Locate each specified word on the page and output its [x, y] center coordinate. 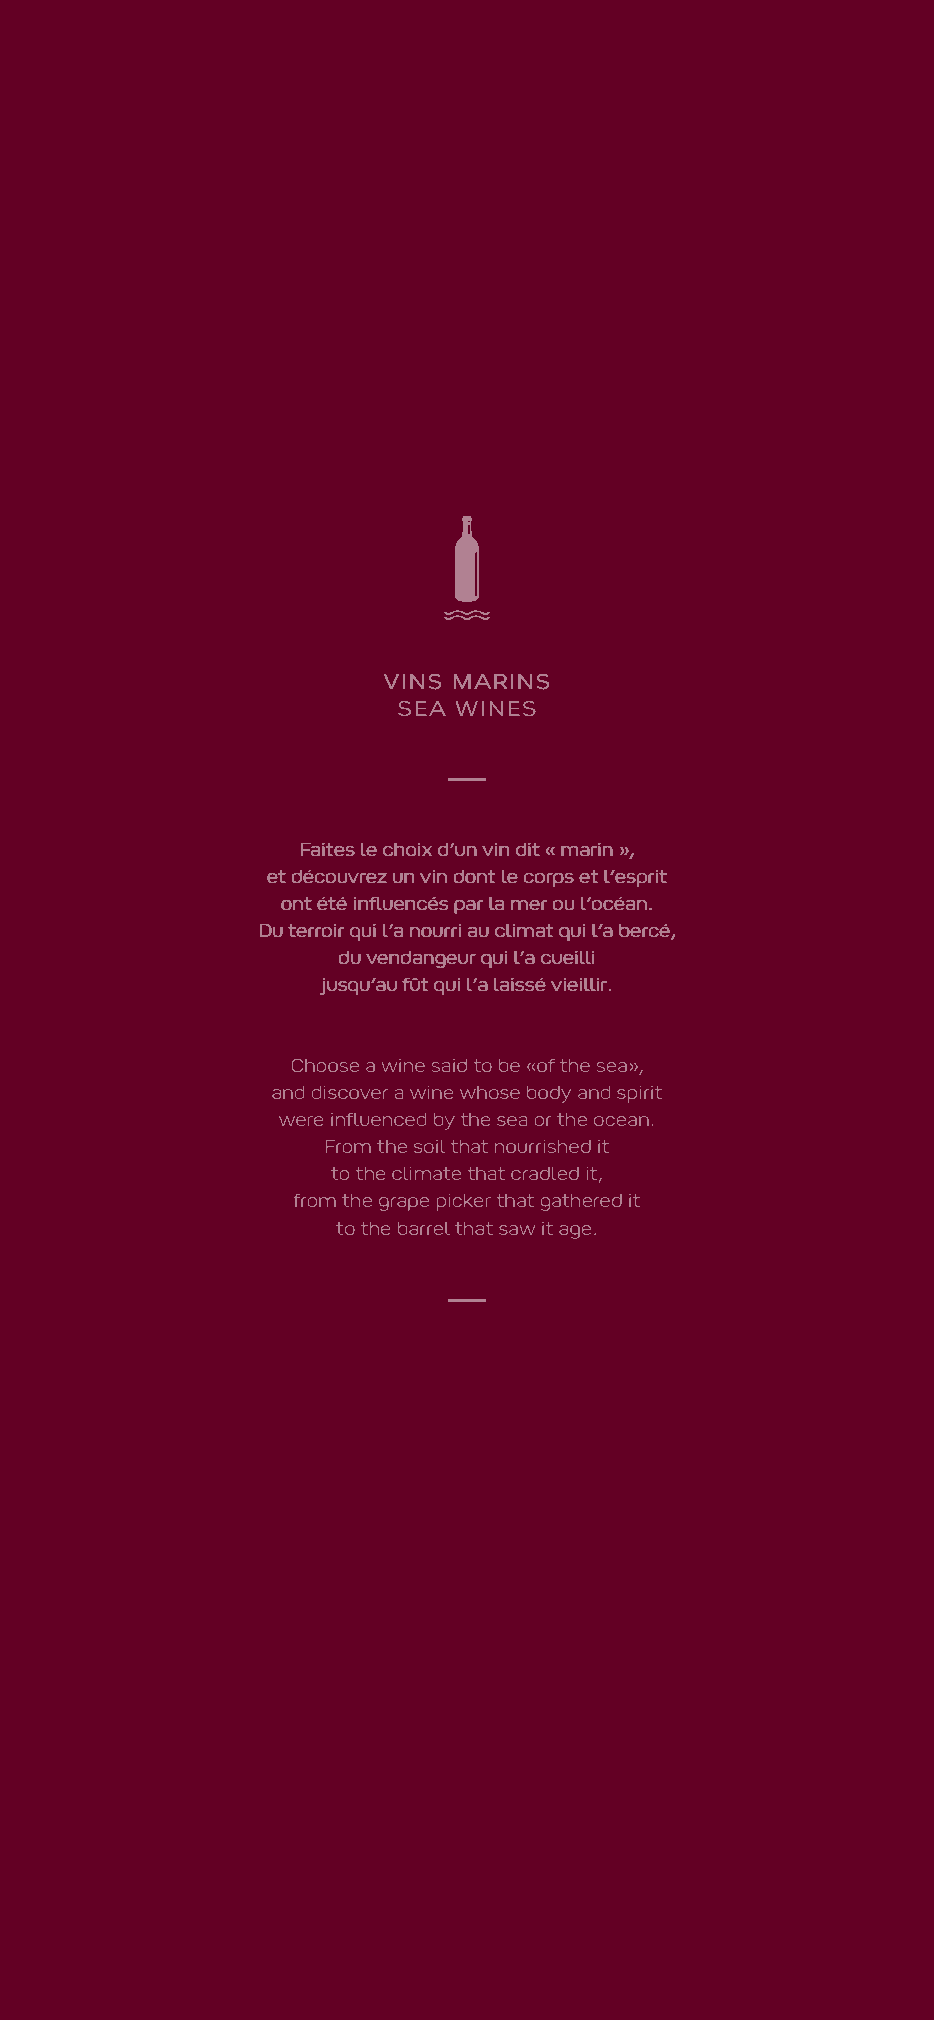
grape [404, 1204]
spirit [639, 1094]
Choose [325, 1065]
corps [549, 880]
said [449, 1065]
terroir [316, 930]
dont [474, 876]
